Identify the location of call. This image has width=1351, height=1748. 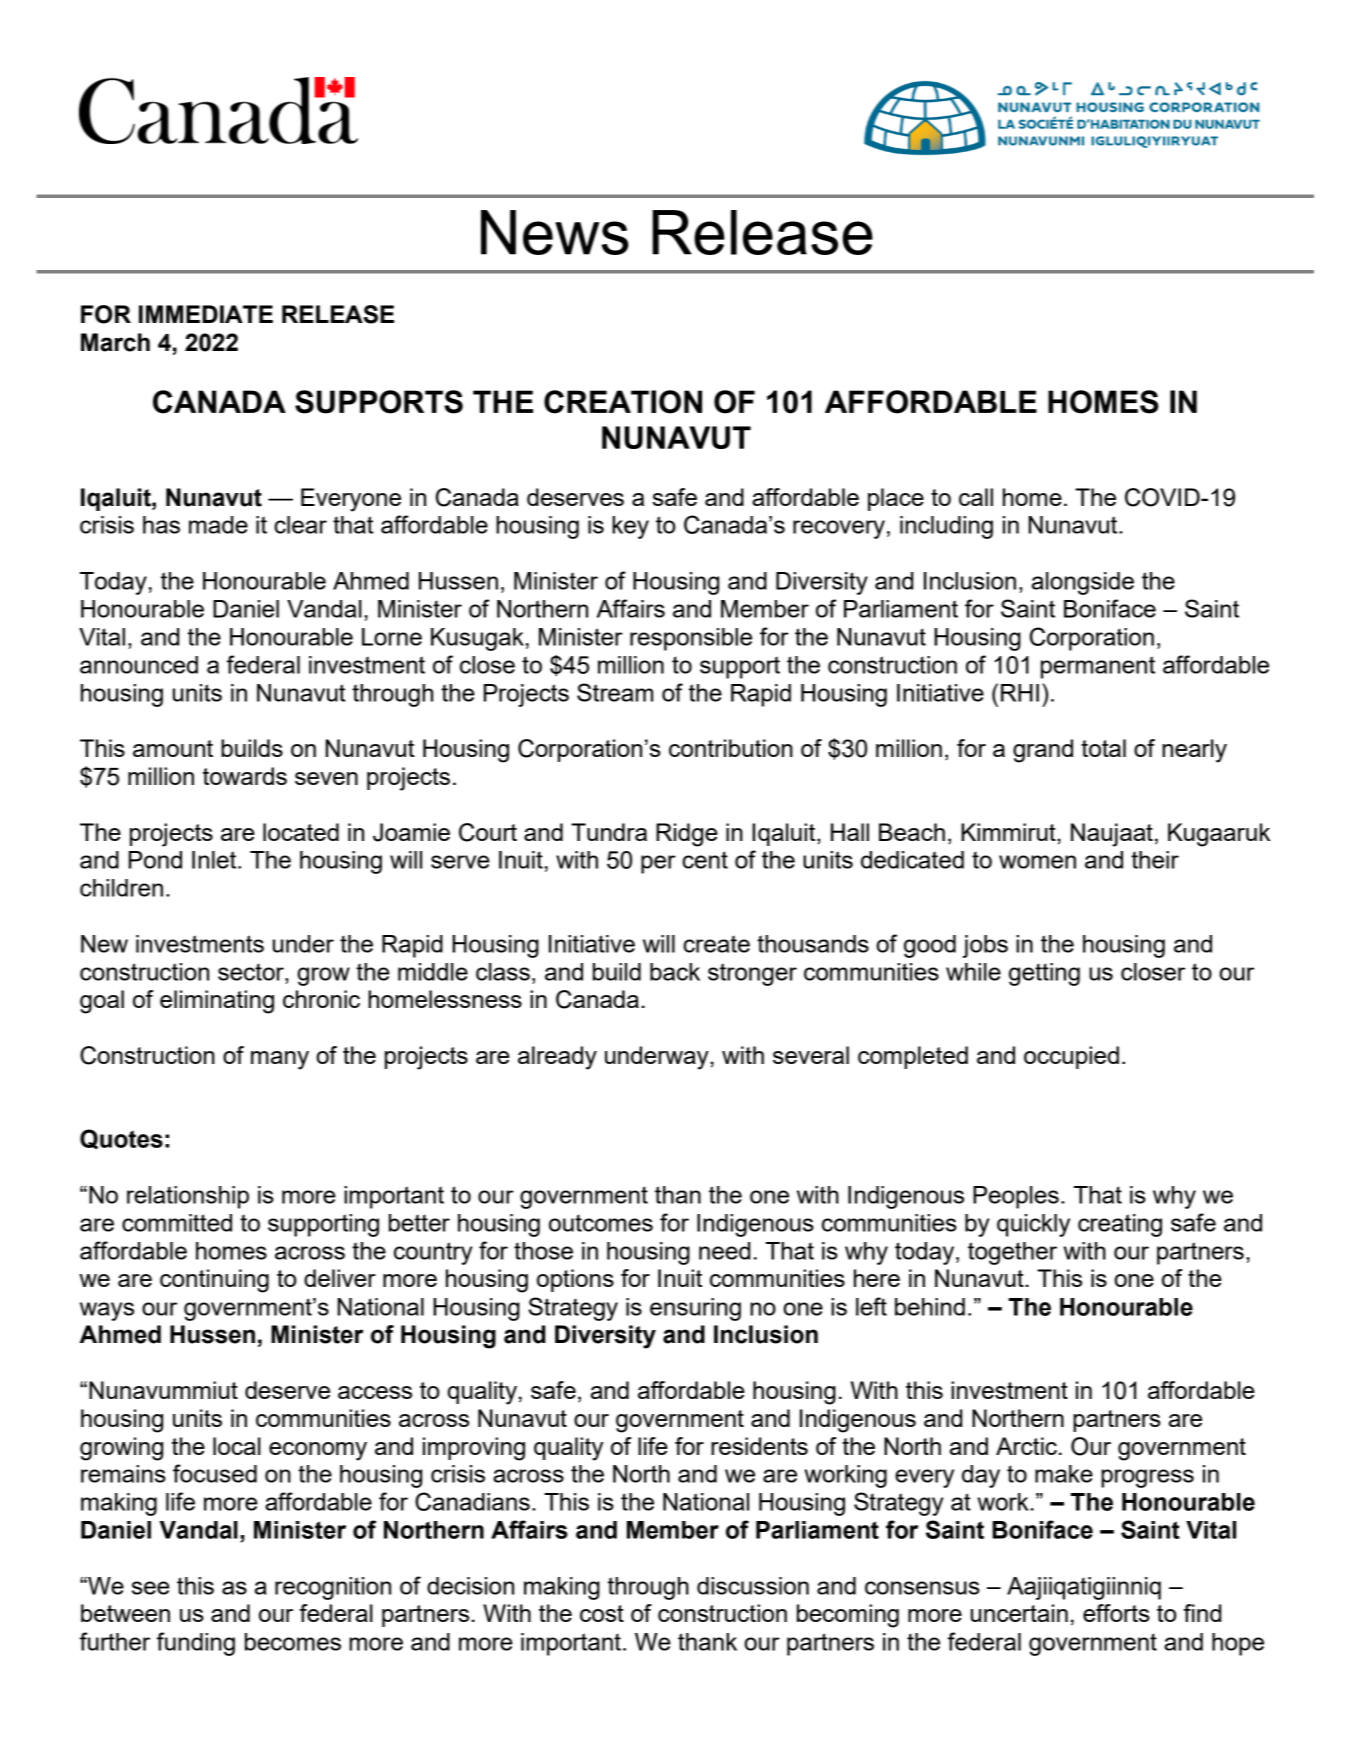
(976, 497).
